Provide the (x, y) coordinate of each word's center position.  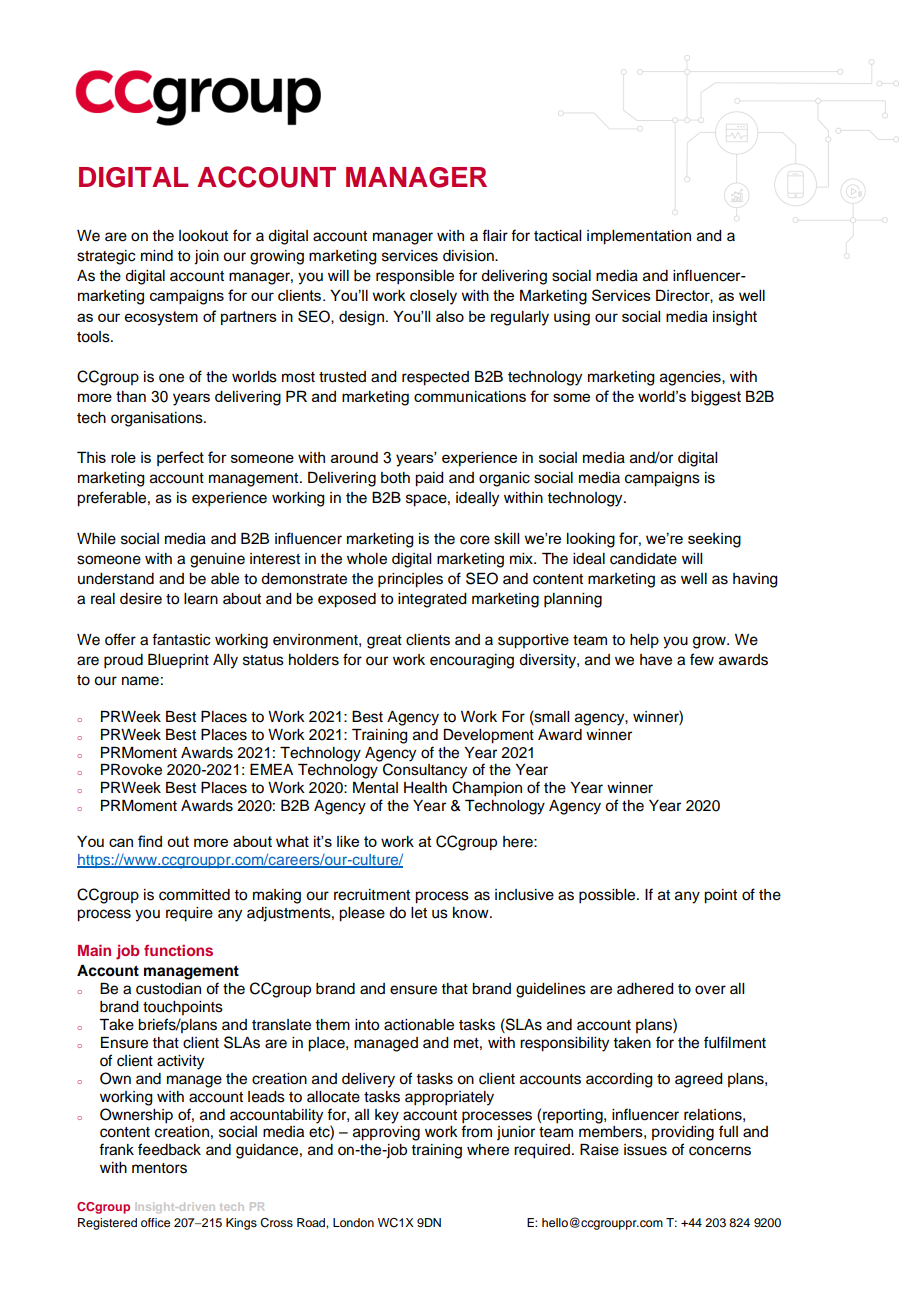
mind (157, 256)
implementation (639, 237)
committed (194, 895)
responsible (415, 277)
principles (410, 580)
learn (201, 599)
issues (645, 1150)
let (419, 913)
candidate (643, 559)
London (353, 1222)
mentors (159, 1168)
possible (608, 896)
